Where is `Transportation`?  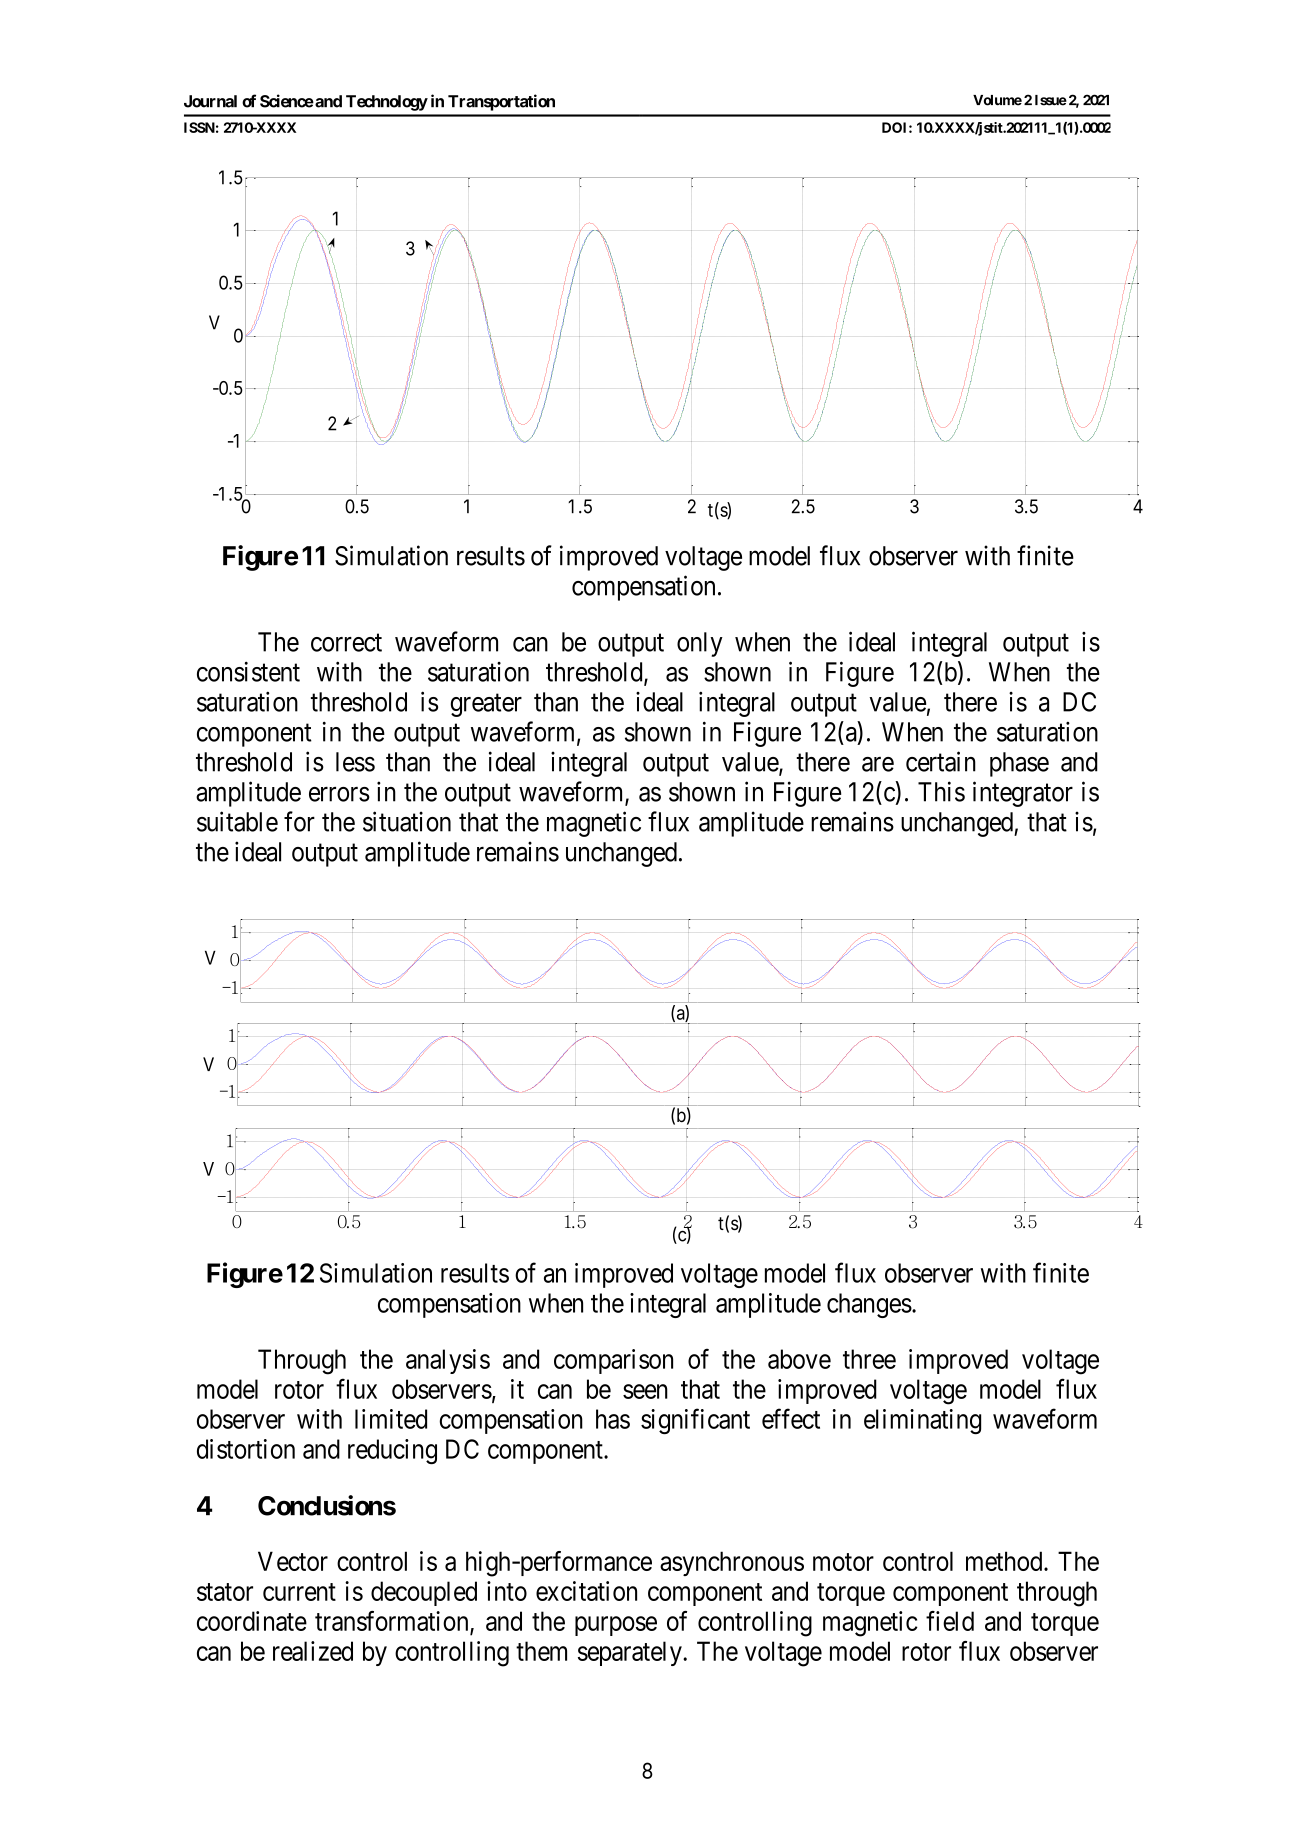
Transportation is located at coordinates (501, 102).
